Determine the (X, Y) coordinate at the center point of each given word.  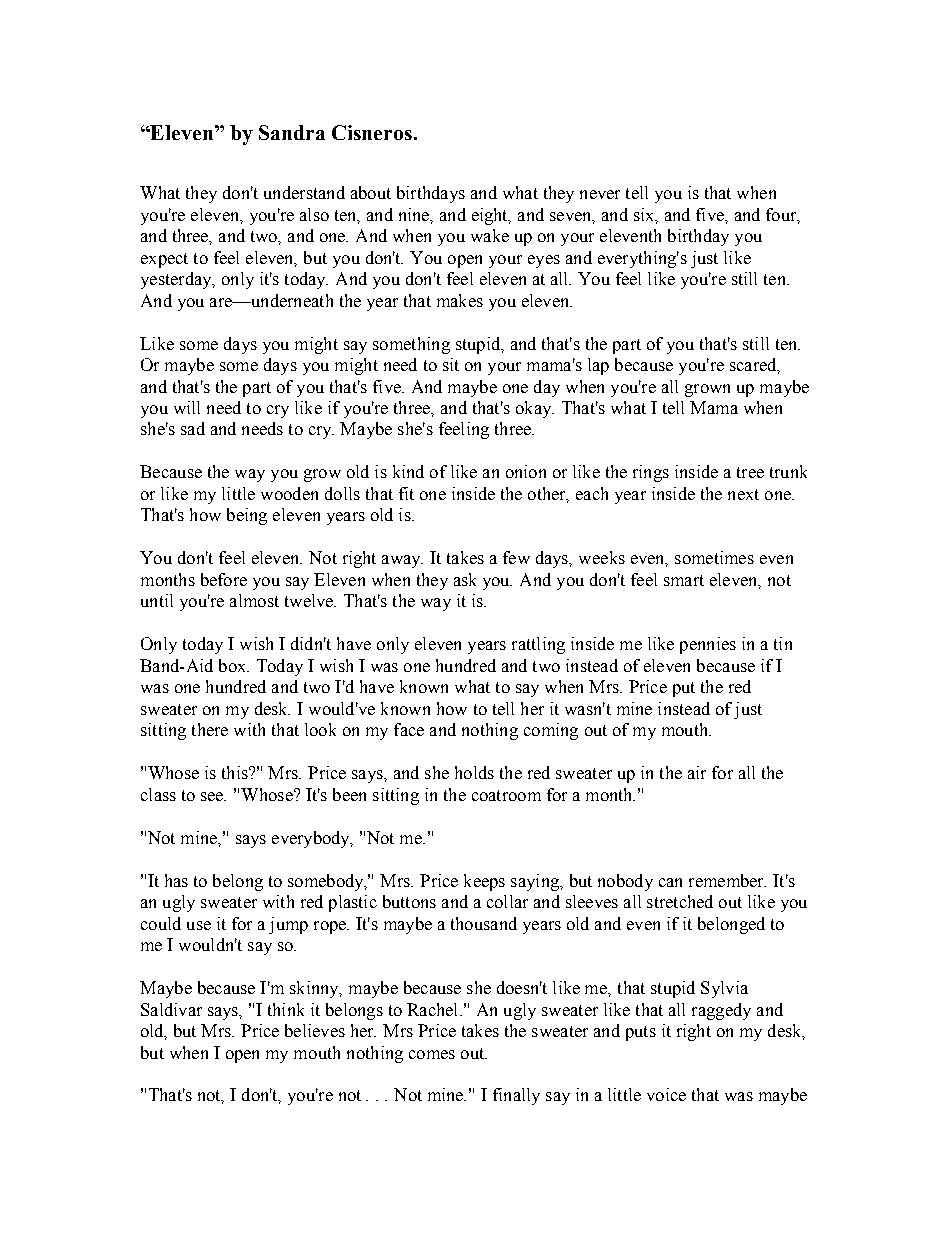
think (286, 1009)
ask (465, 579)
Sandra (292, 132)
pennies (708, 645)
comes (432, 1054)
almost (254, 600)
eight (491, 216)
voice (666, 1094)
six (645, 215)
